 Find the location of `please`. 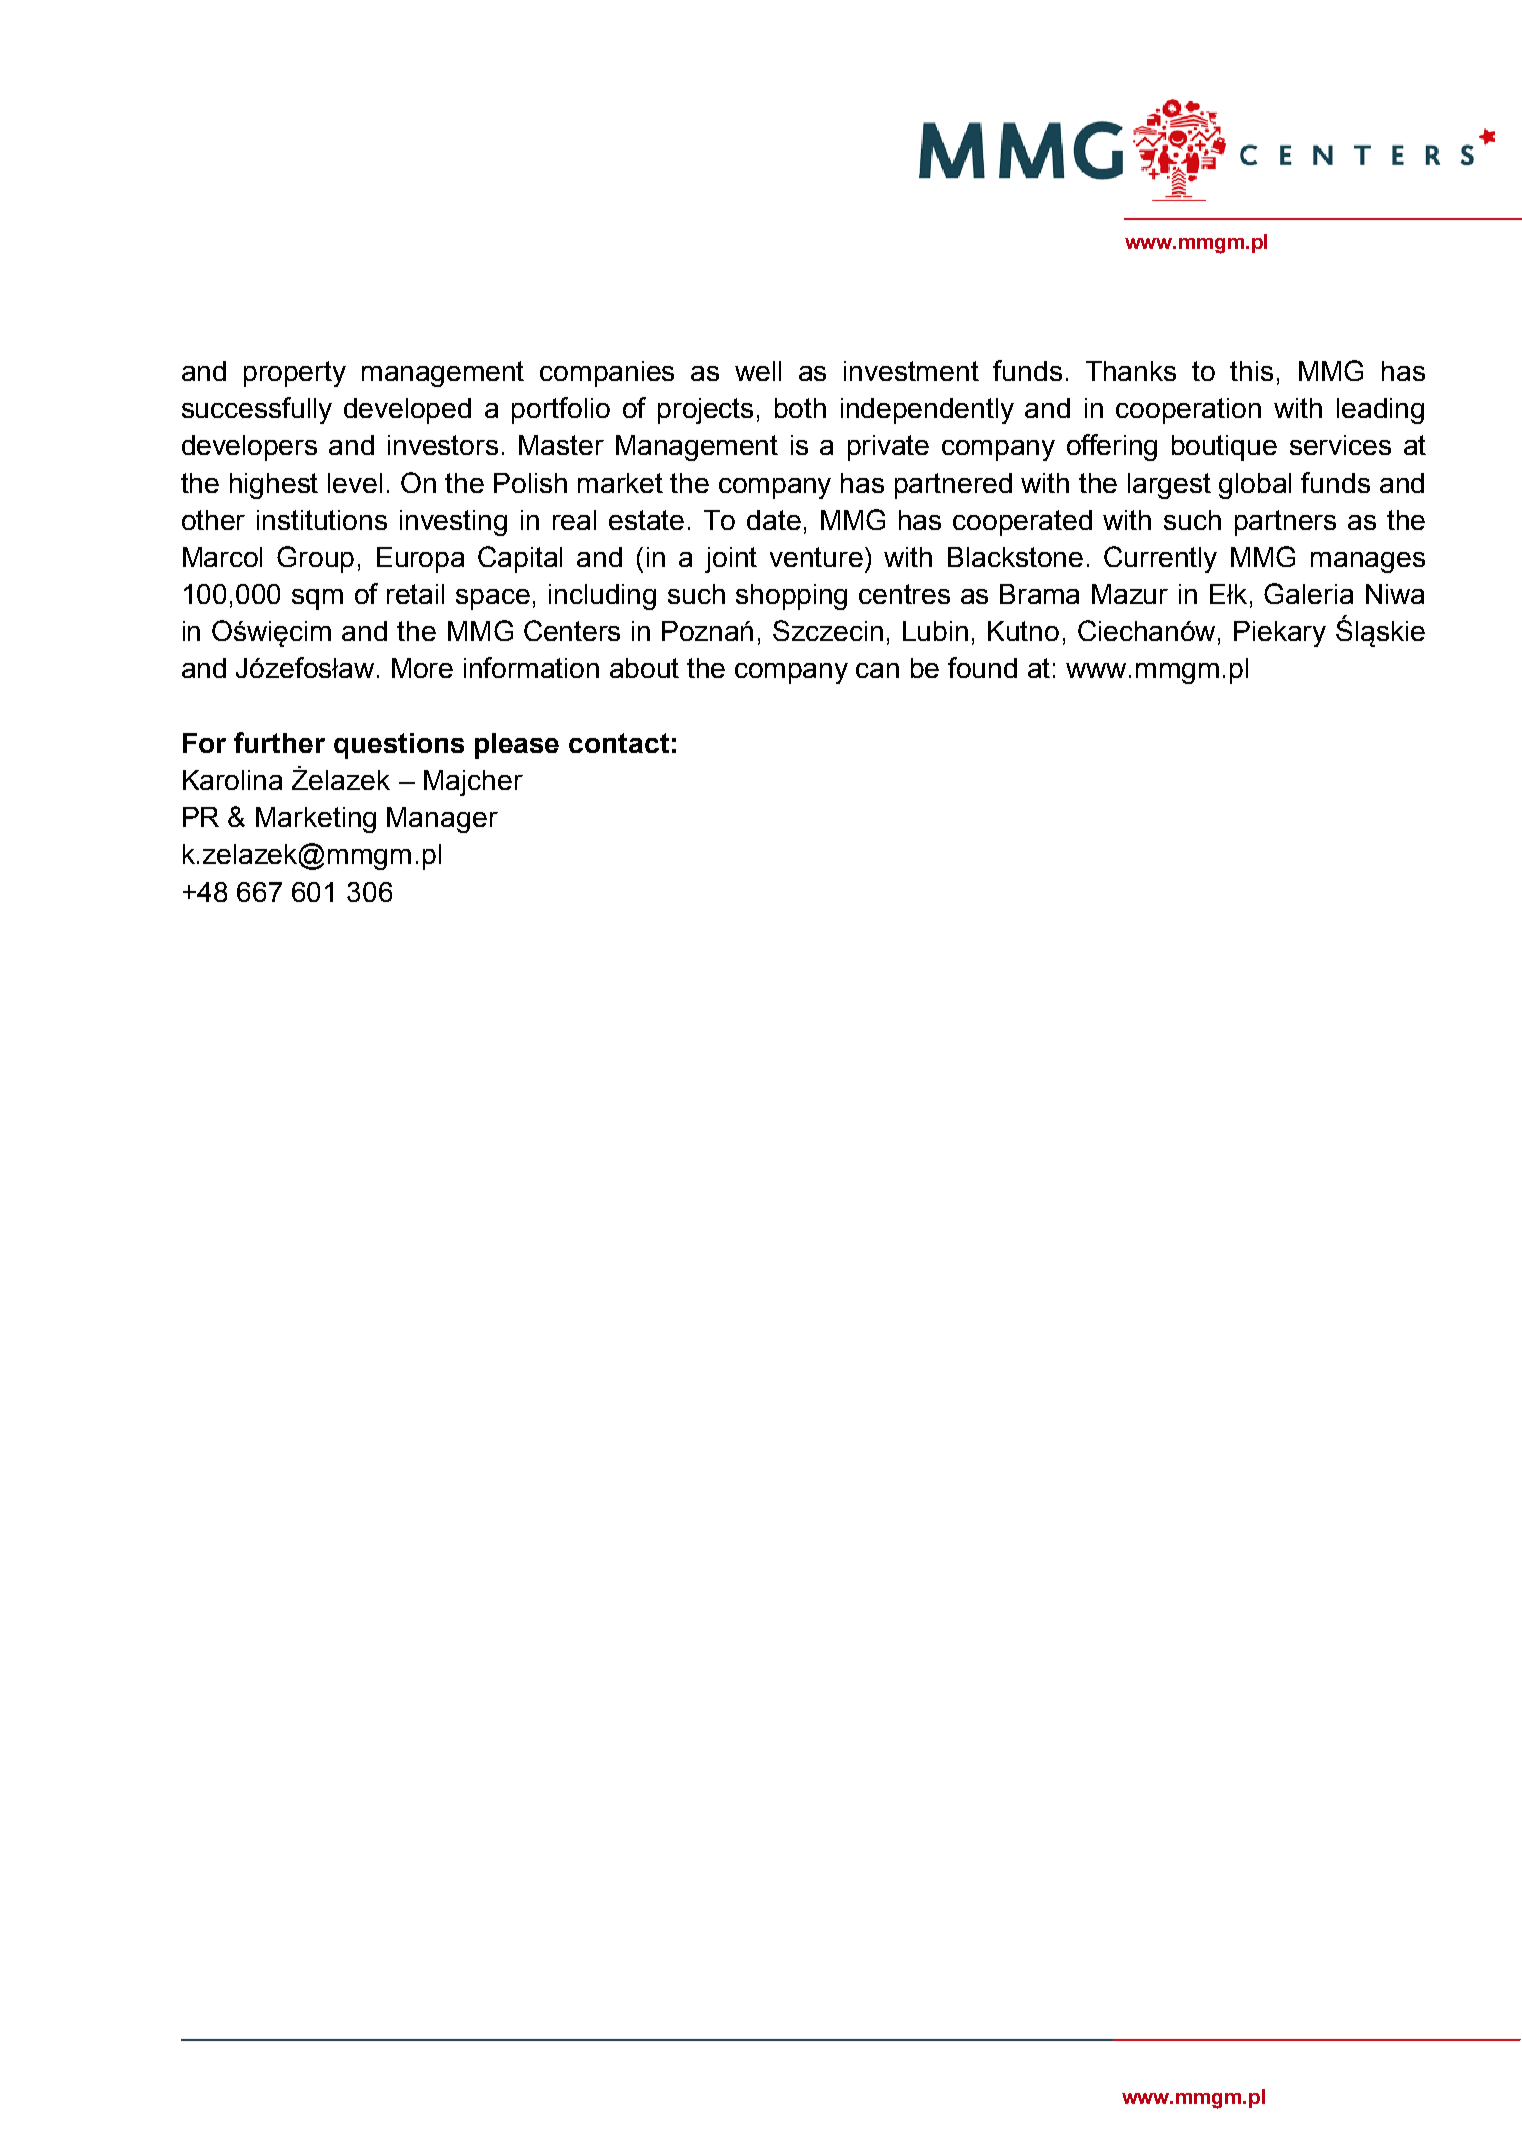

please is located at coordinates (517, 746).
